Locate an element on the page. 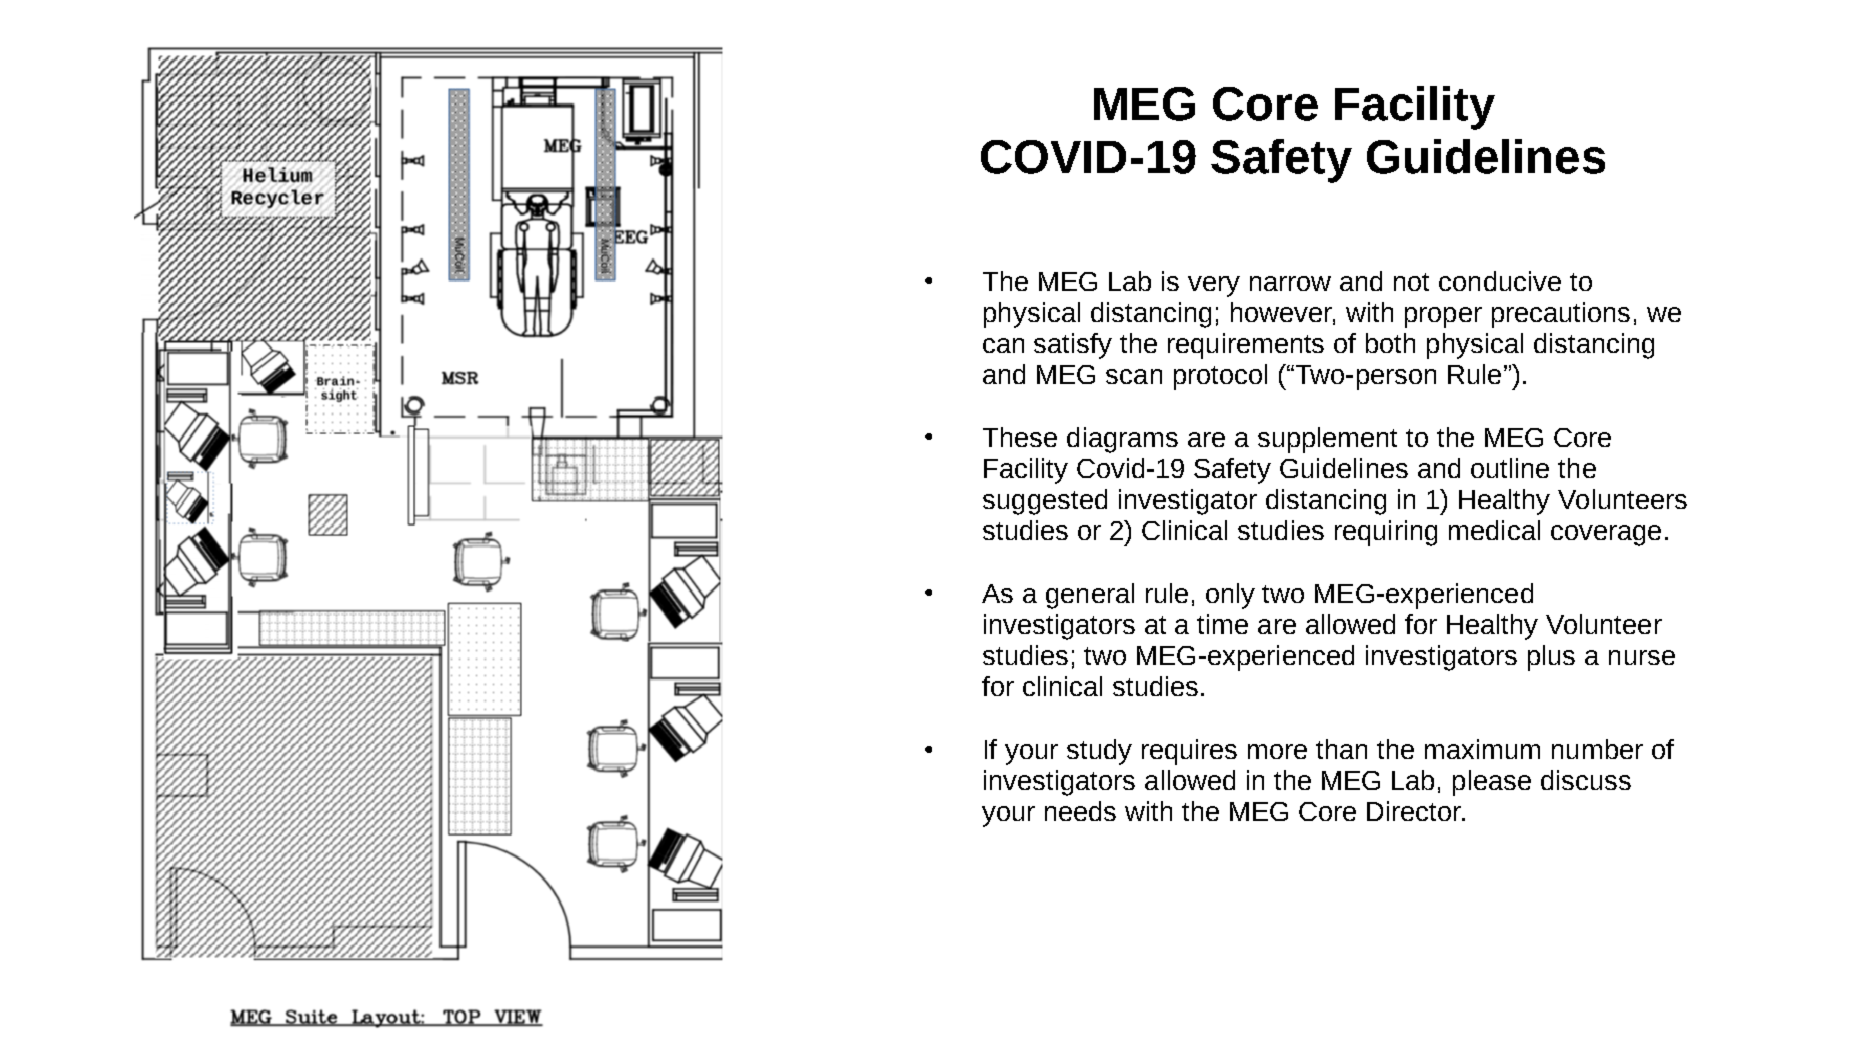 The height and width of the page is (1054, 1873). narrow is located at coordinates (1290, 283).
